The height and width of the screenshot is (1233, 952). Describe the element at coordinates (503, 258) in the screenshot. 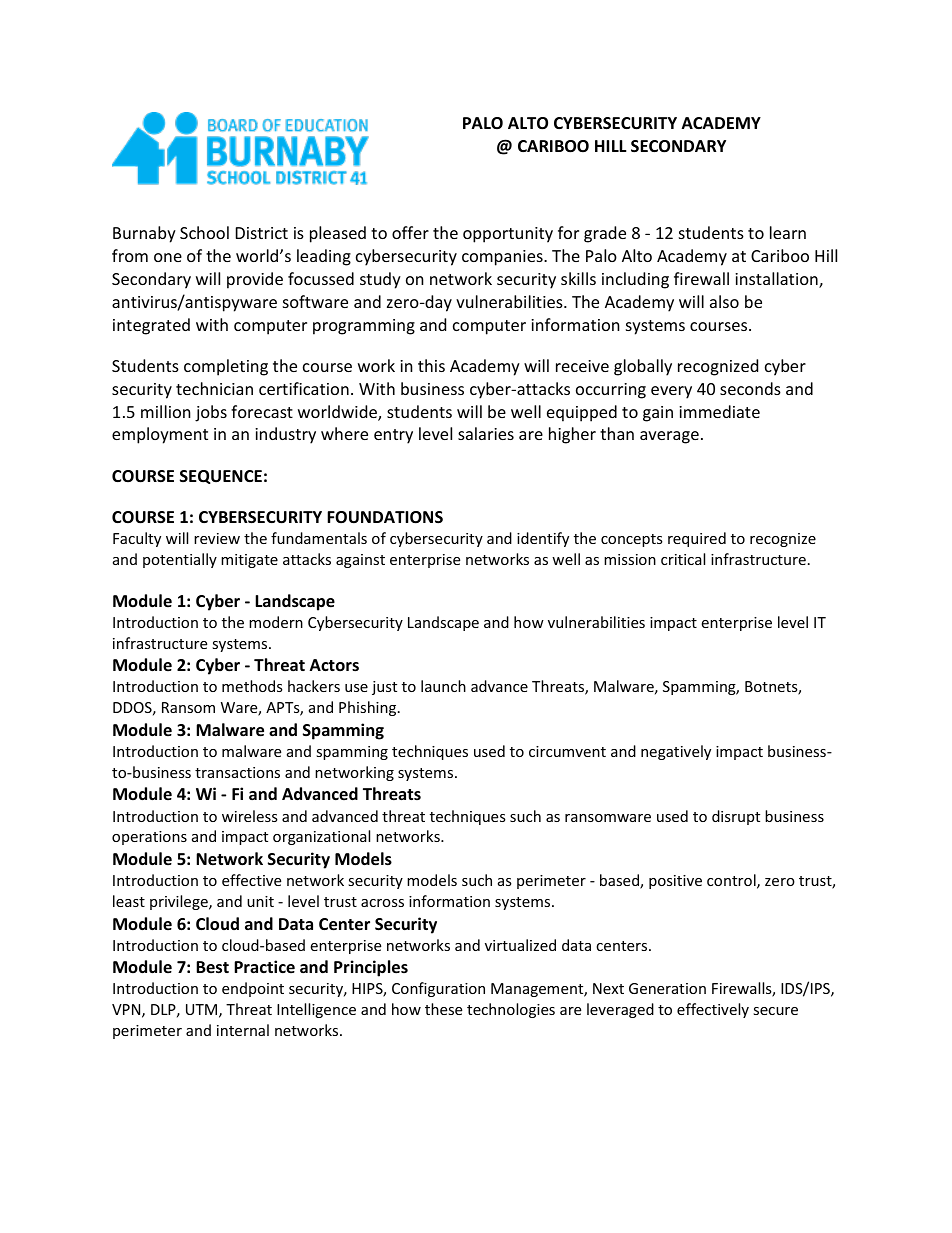

I see `companies` at that location.
